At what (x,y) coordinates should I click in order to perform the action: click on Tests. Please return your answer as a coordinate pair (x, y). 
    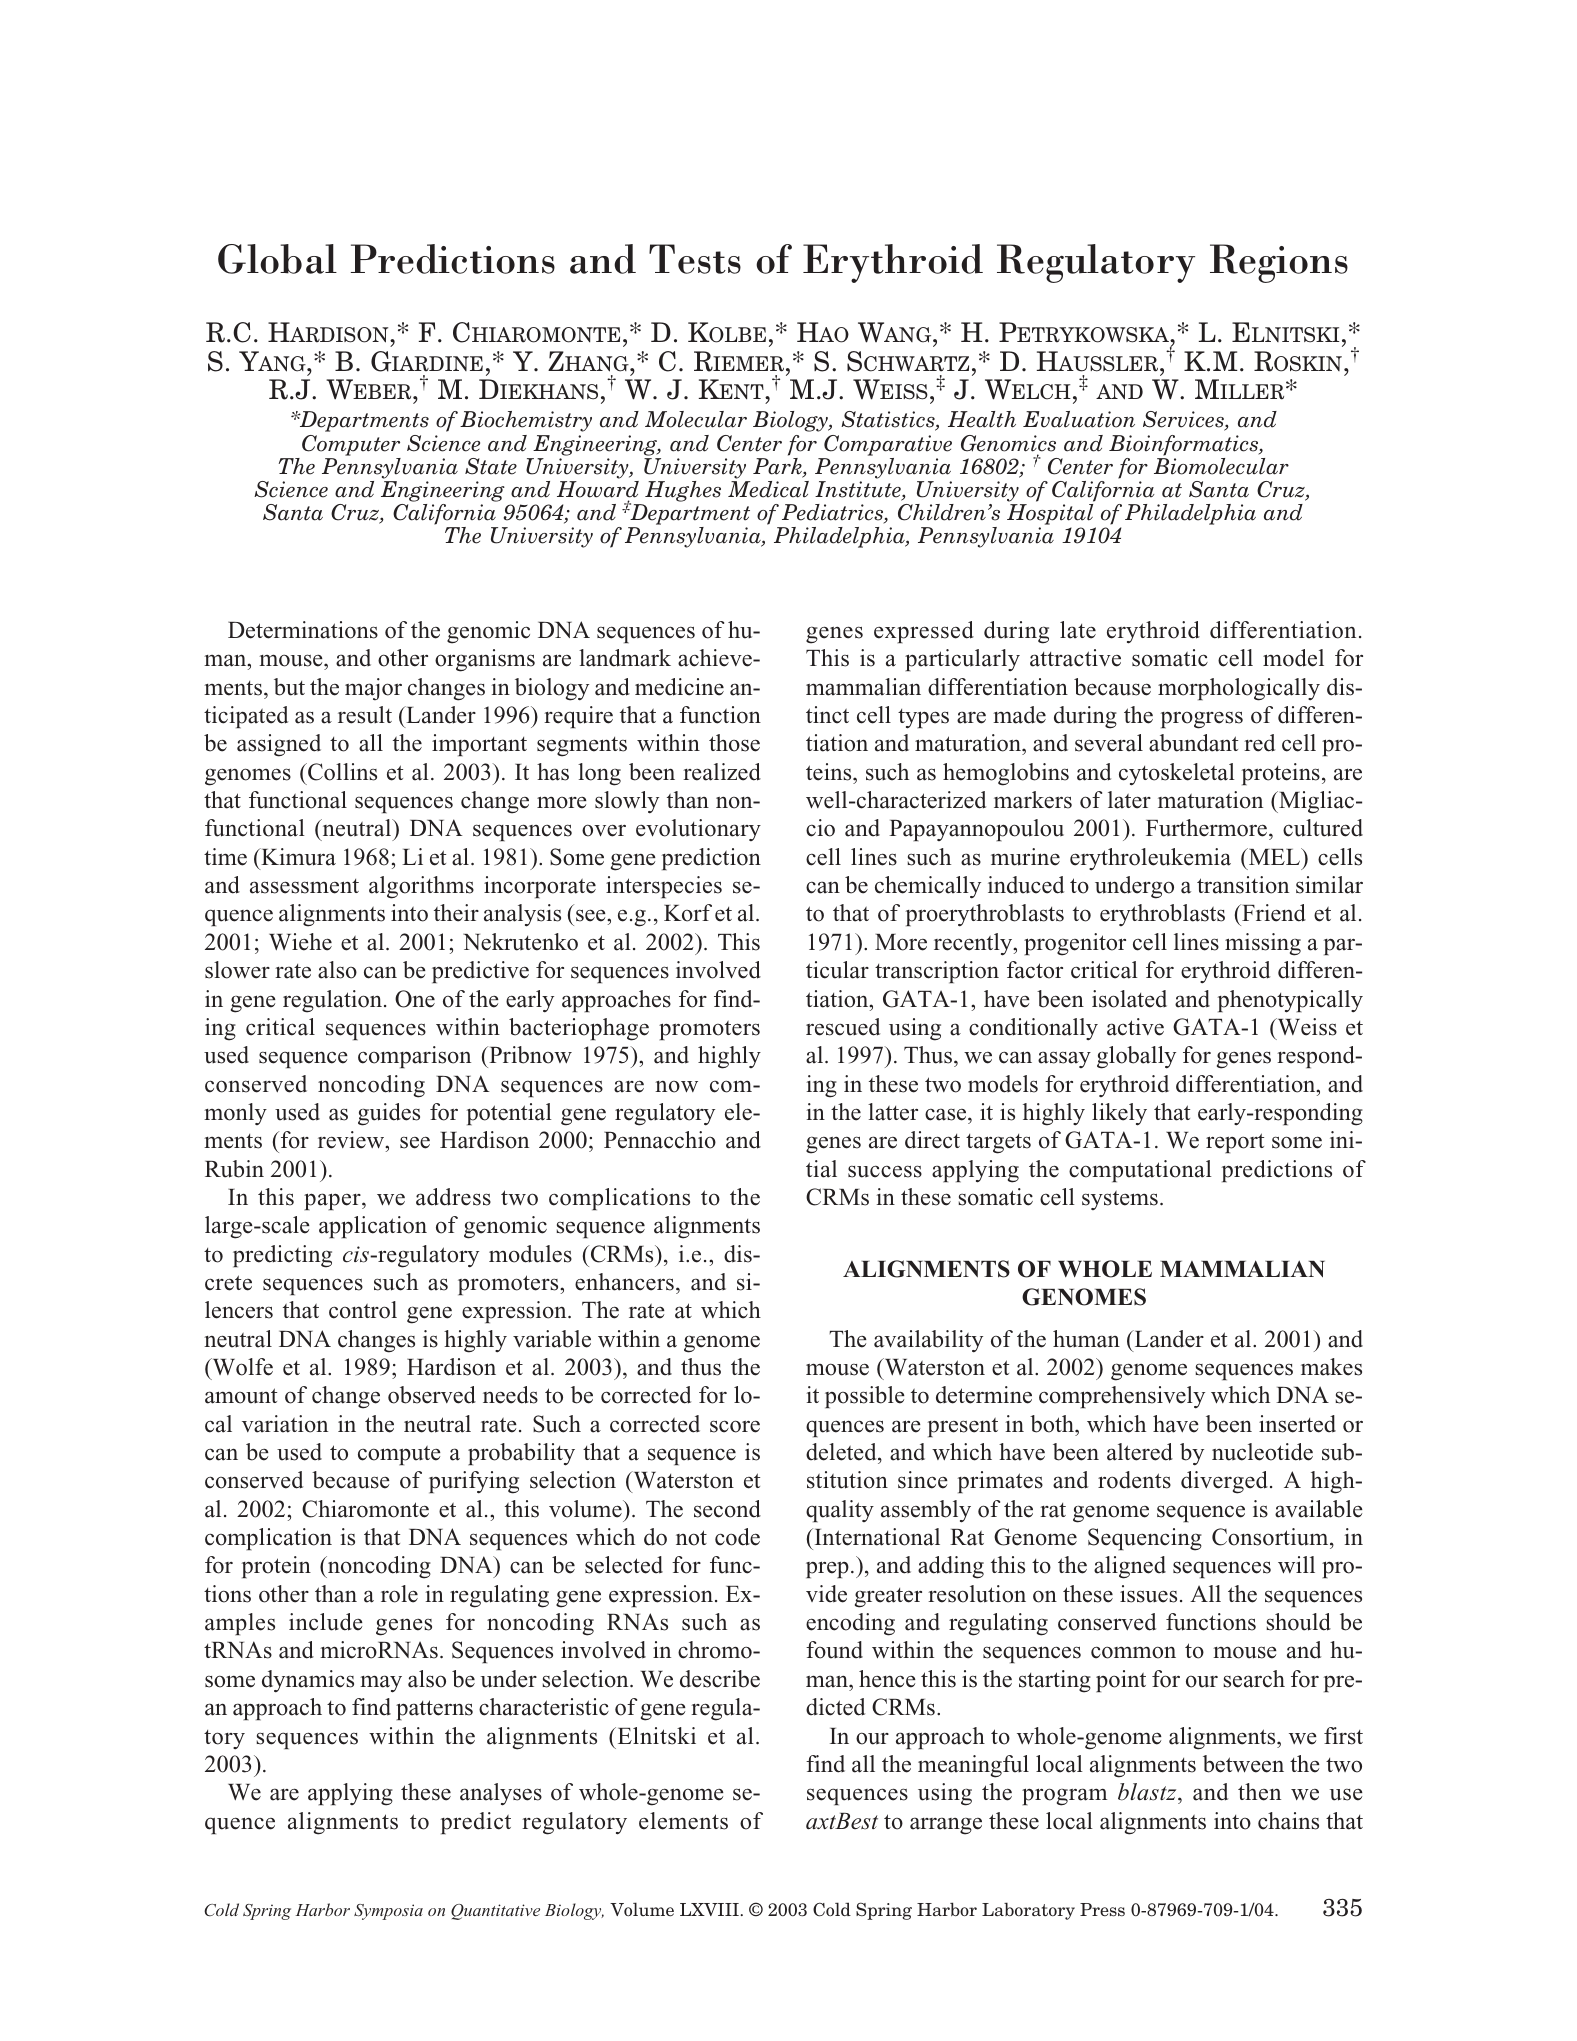
    Looking at the image, I should click on (695, 259).
